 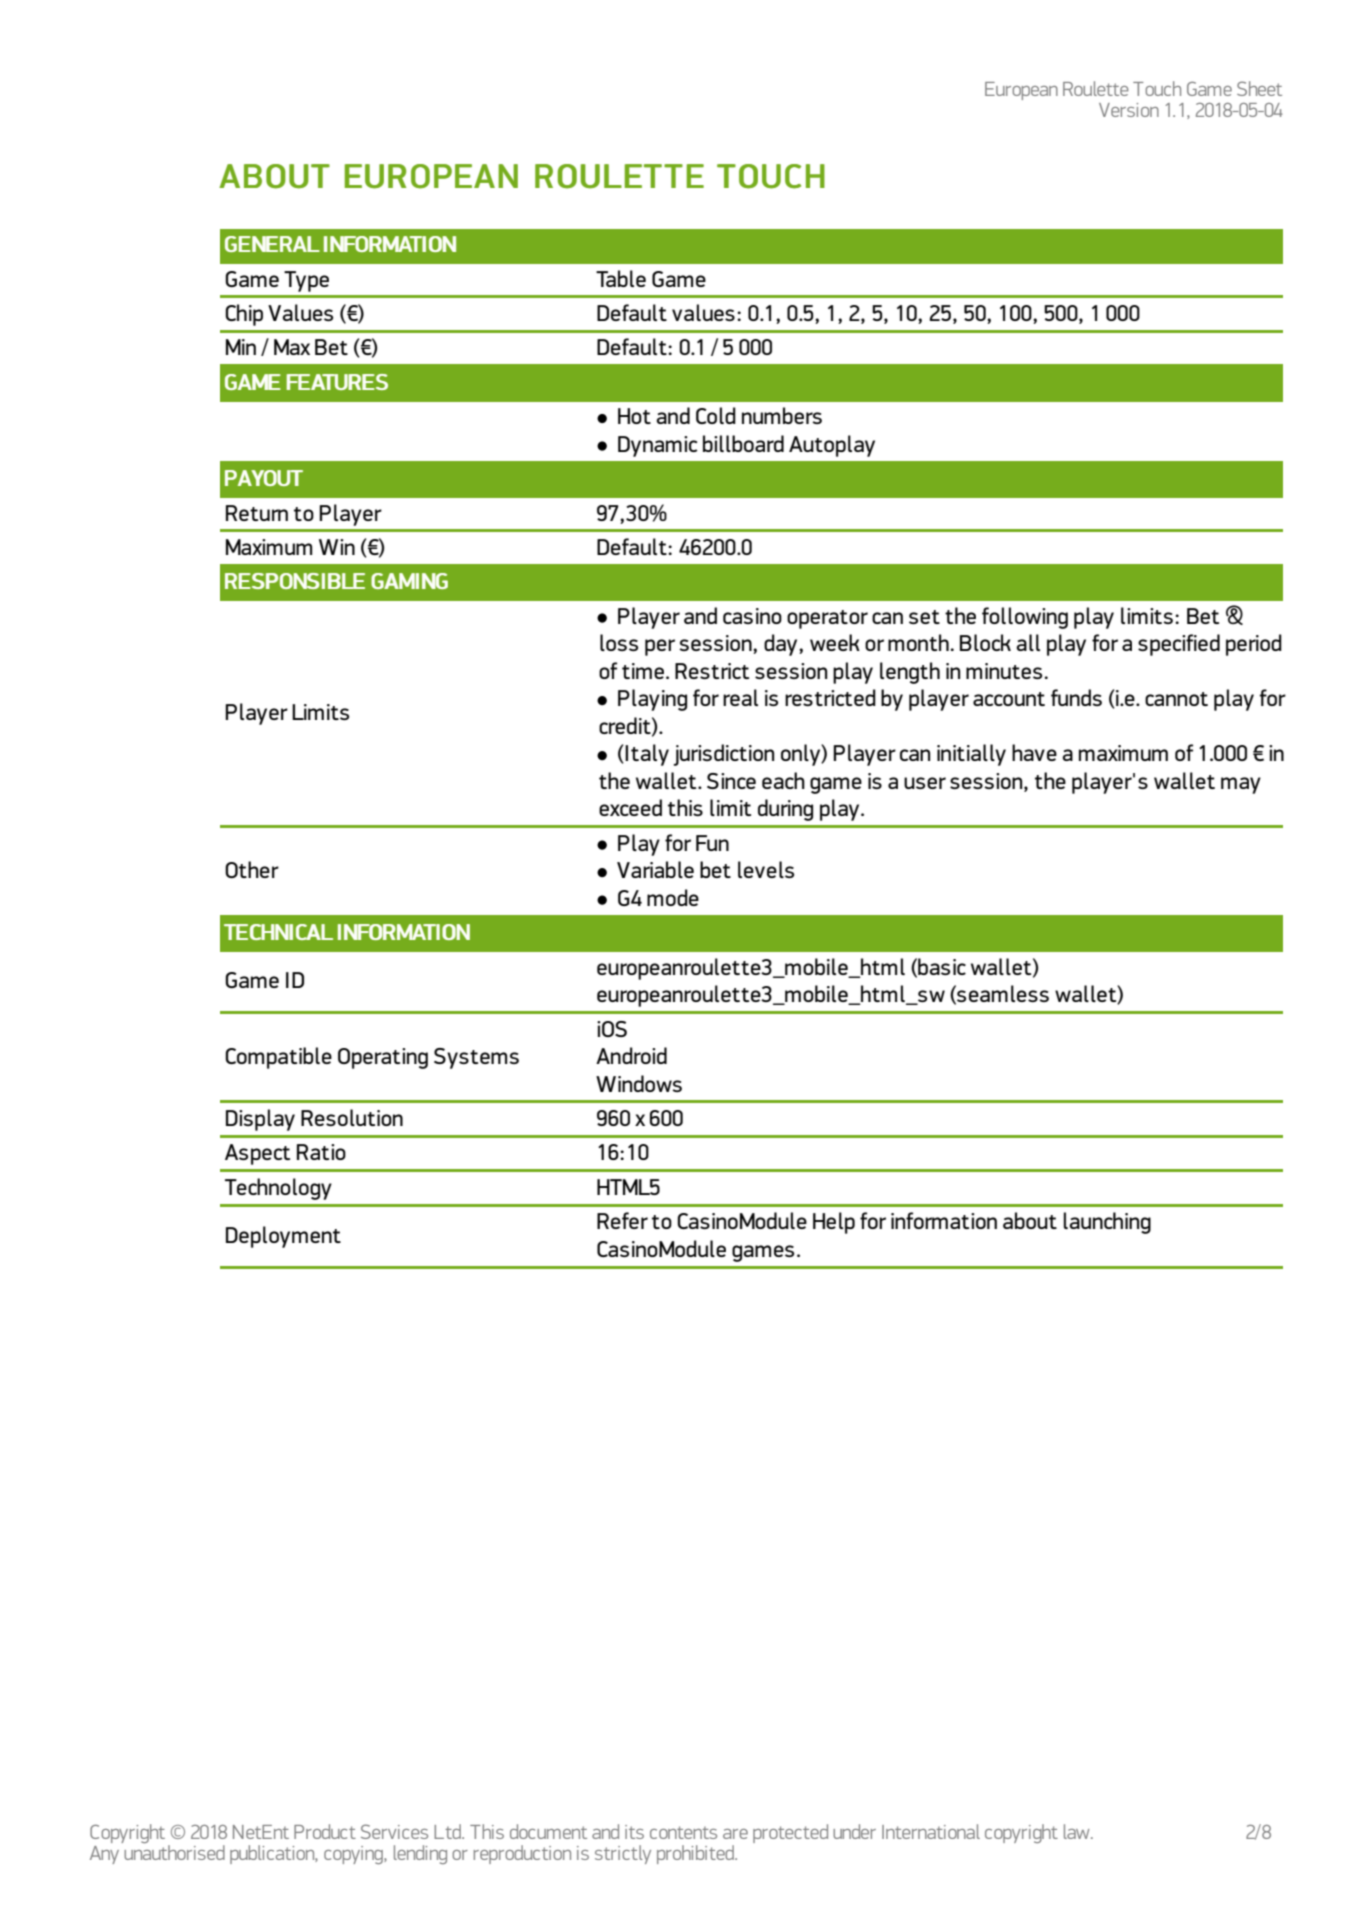 What do you see at coordinates (683, 1832) in the page?
I see `contents` at bounding box center [683, 1832].
